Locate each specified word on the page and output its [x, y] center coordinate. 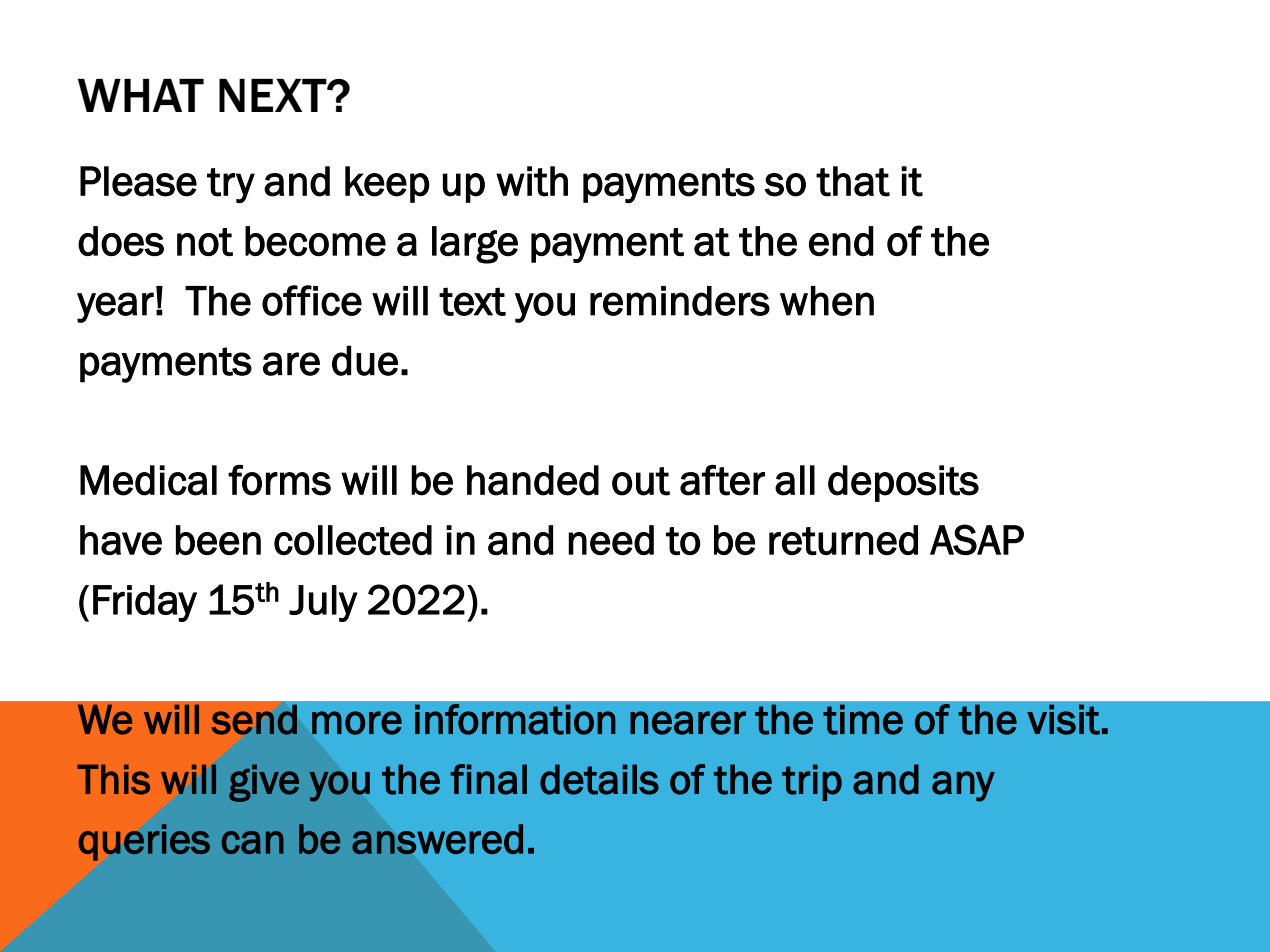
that [853, 181]
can [253, 842]
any [963, 786]
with [532, 181]
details [599, 779]
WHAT [141, 95]
